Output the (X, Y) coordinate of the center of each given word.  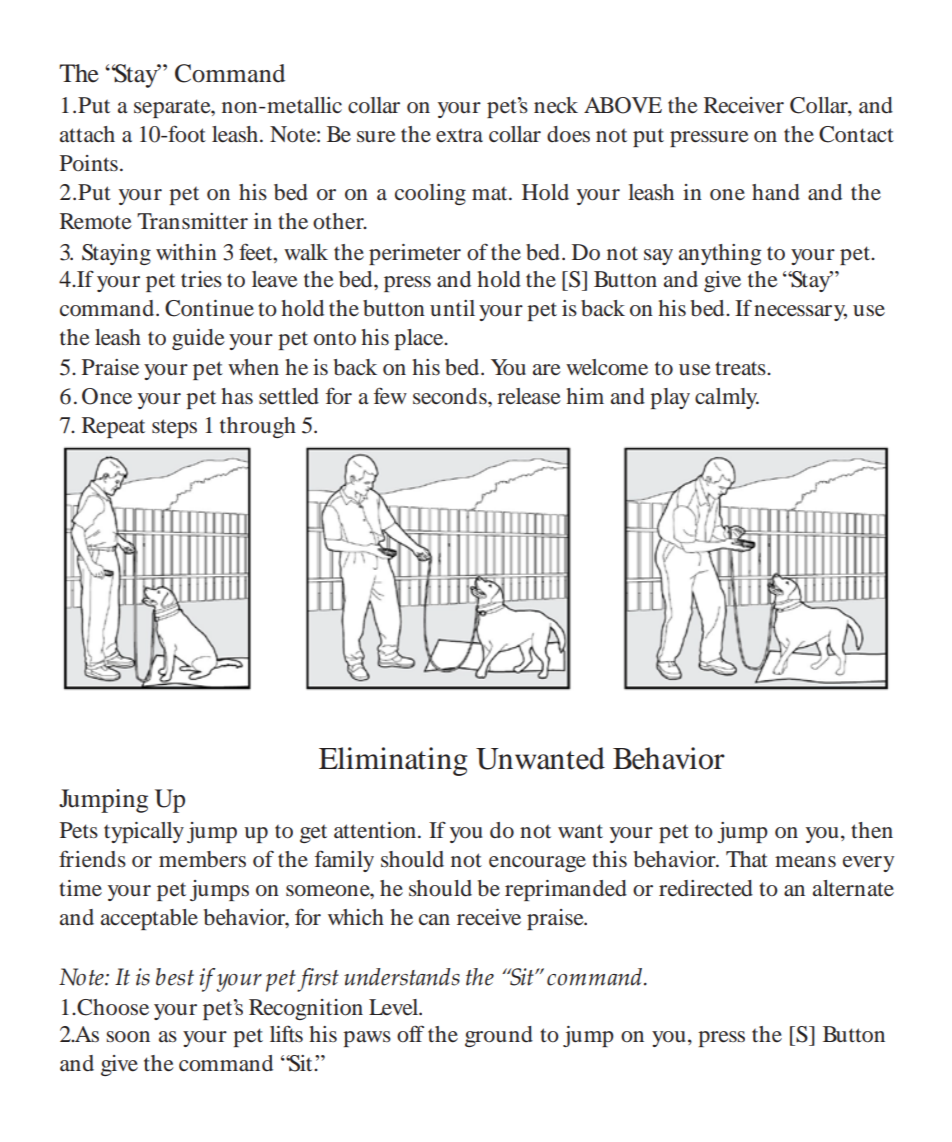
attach (87, 134)
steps (174, 428)
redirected (706, 888)
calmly (727, 398)
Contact (856, 134)
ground (499, 1036)
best (175, 977)
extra (459, 135)
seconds (451, 396)
